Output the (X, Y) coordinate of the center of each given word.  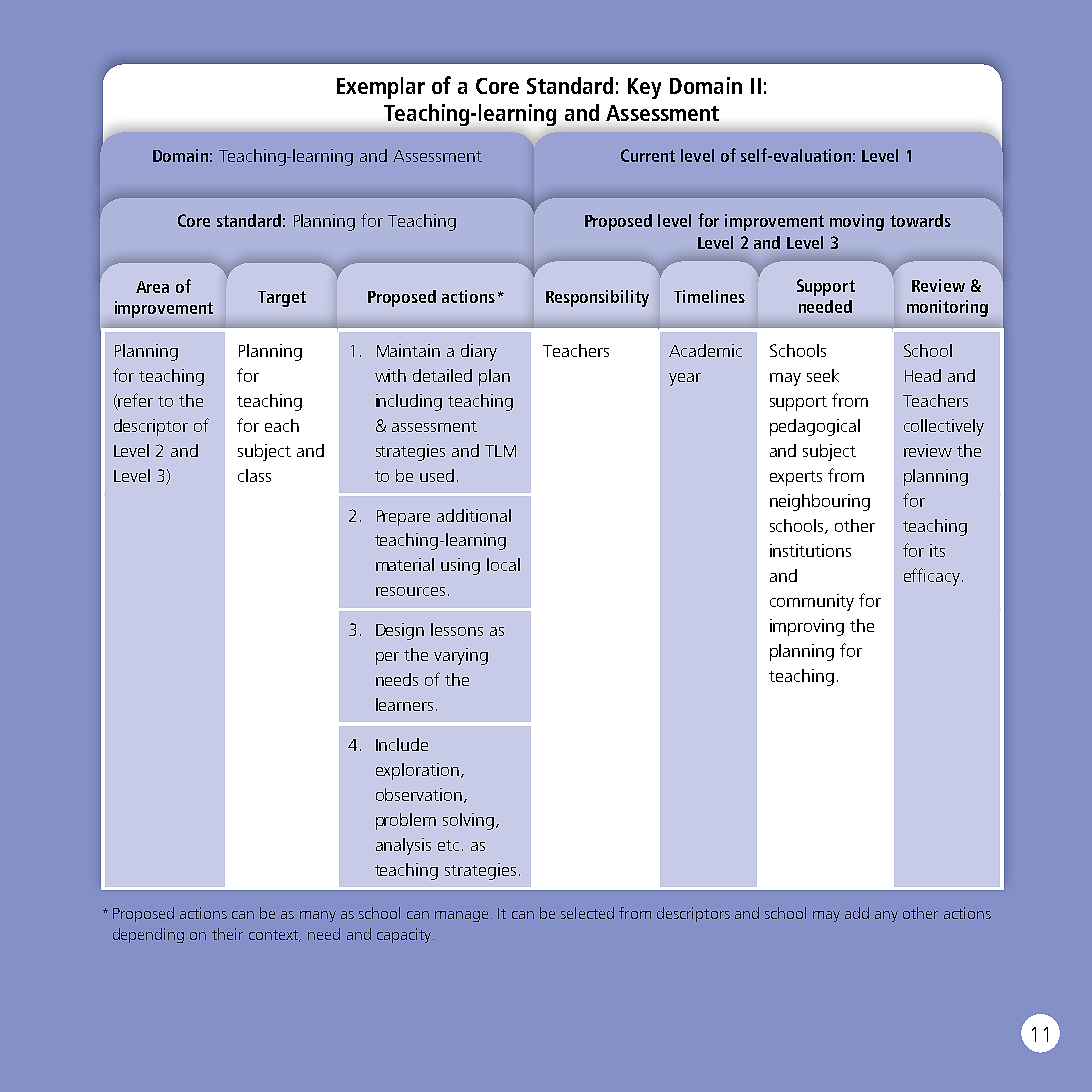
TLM (500, 451)
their (227, 934)
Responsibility (597, 298)
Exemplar (381, 88)
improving (807, 627)
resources (410, 591)
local (503, 564)
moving (857, 222)
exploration (417, 771)
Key (644, 88)
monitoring (947, 308)
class (254, 475)
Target (282, 299)
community (812, 602)
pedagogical (815, 427)
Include (402, 744)
